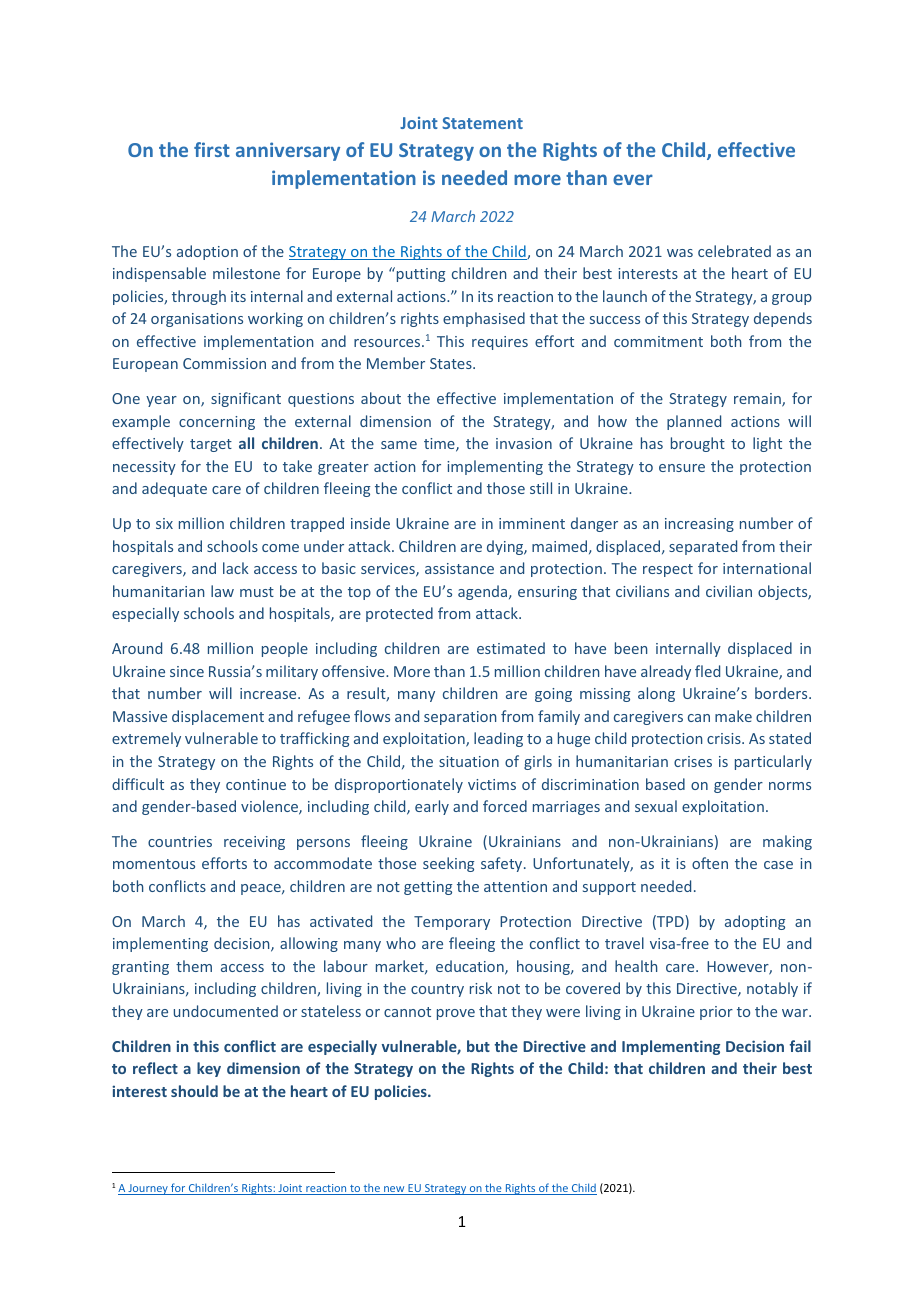 This screenshot has height=1308, width=924. What do you see at coordinates (482, 123) in the screenshot?
I see `Statement` at bounding box center [482, 123].
